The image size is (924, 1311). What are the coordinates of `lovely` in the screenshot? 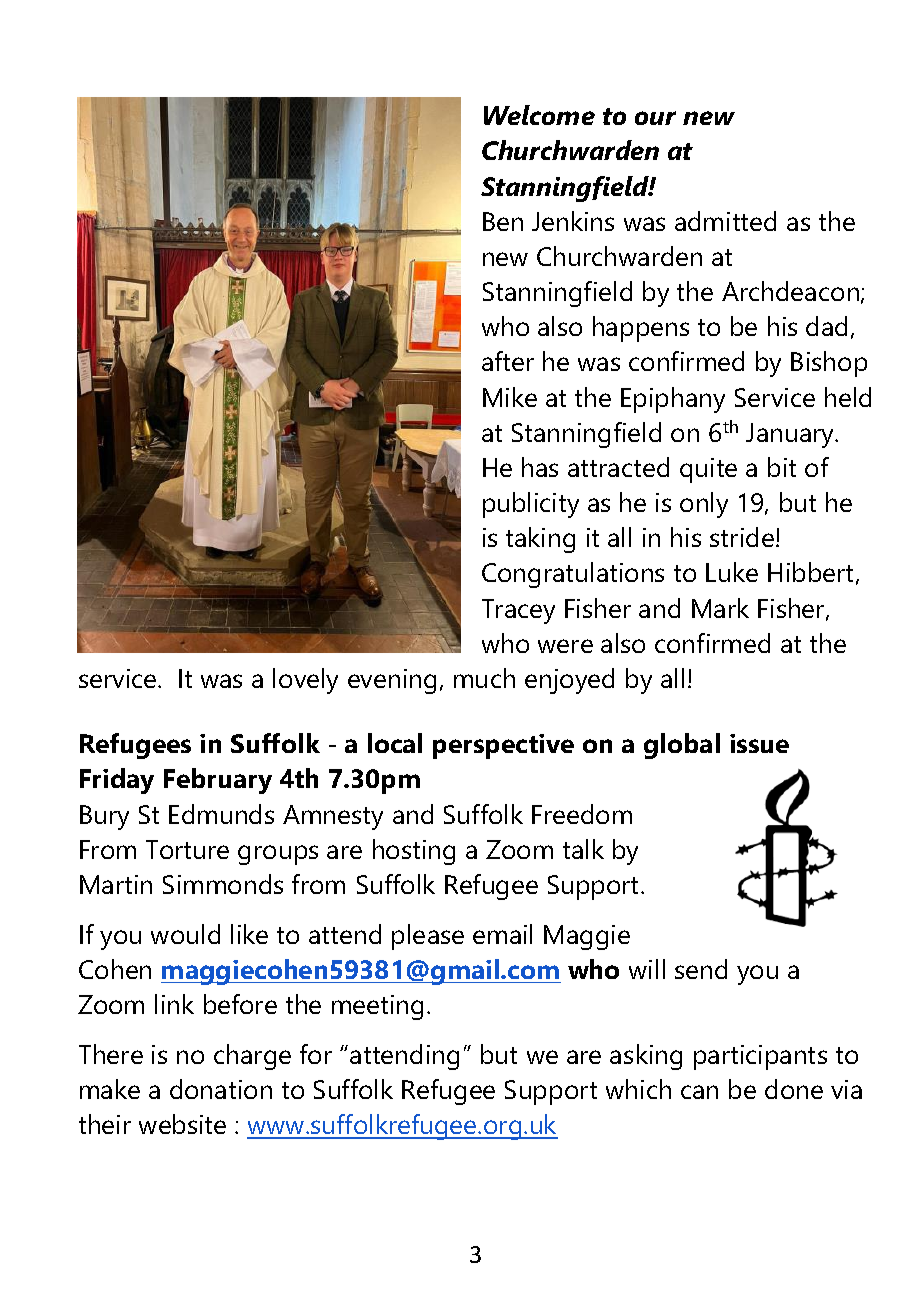 It's located at (305, 681).
